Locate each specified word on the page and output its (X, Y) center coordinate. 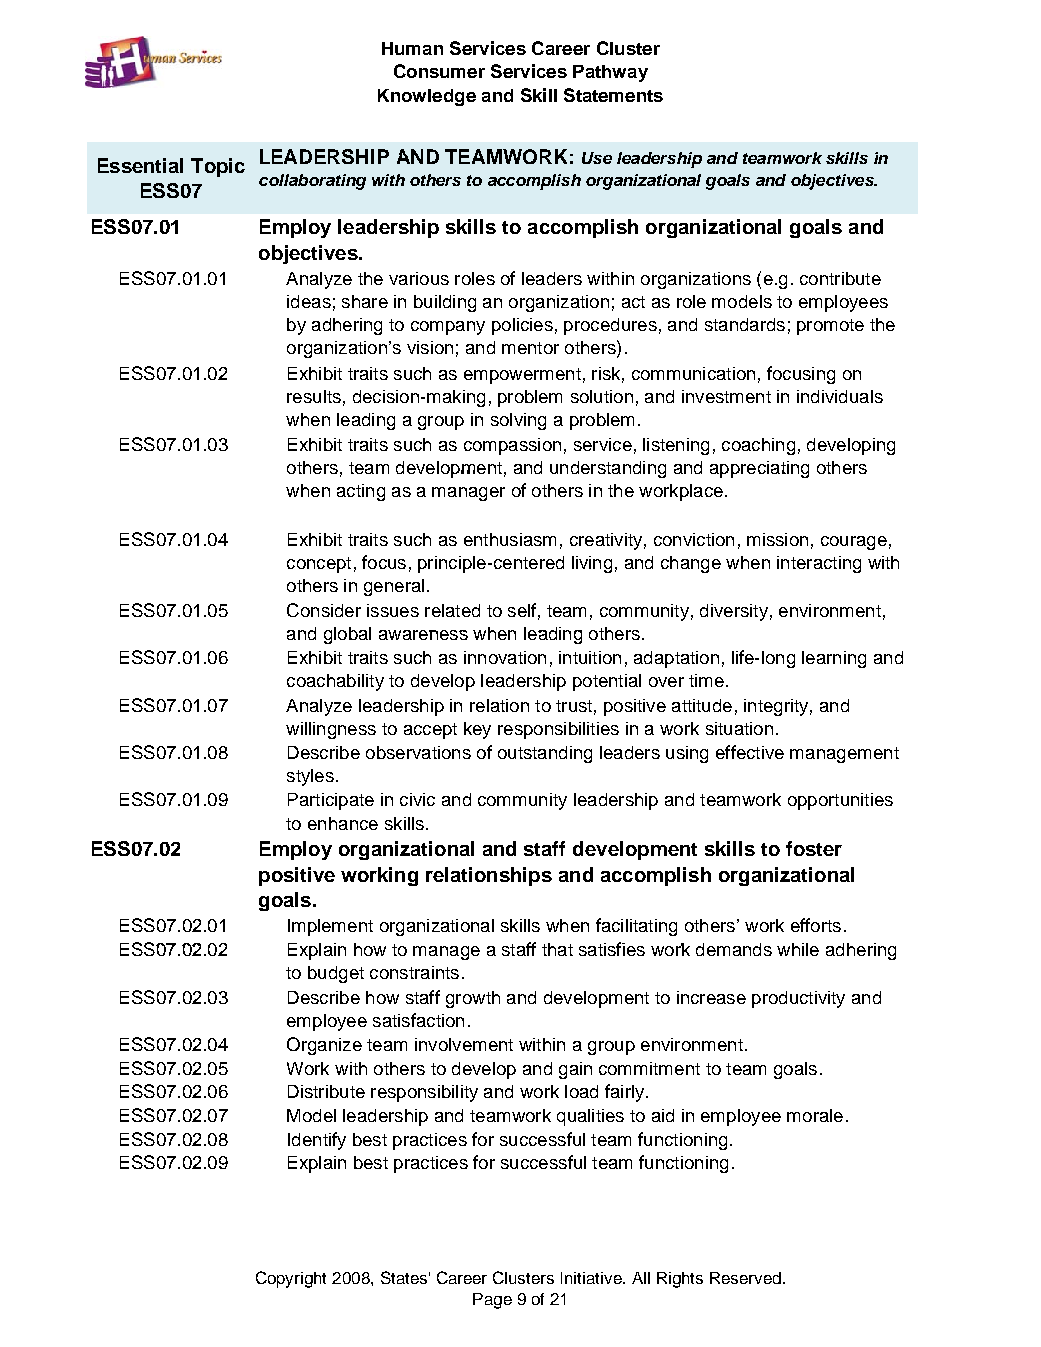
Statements (613, 95)
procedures (610, 326)
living (592, 564)
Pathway (610, 73)
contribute (840, 278)
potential (607, 682)
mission (777, 539)
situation (739, 728)
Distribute (326, 1091)
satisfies (612, 949)
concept (319, 565)
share (365, 301)
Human (412, 48)
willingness (331, 730)
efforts (816, 925)
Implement (330, 927)
